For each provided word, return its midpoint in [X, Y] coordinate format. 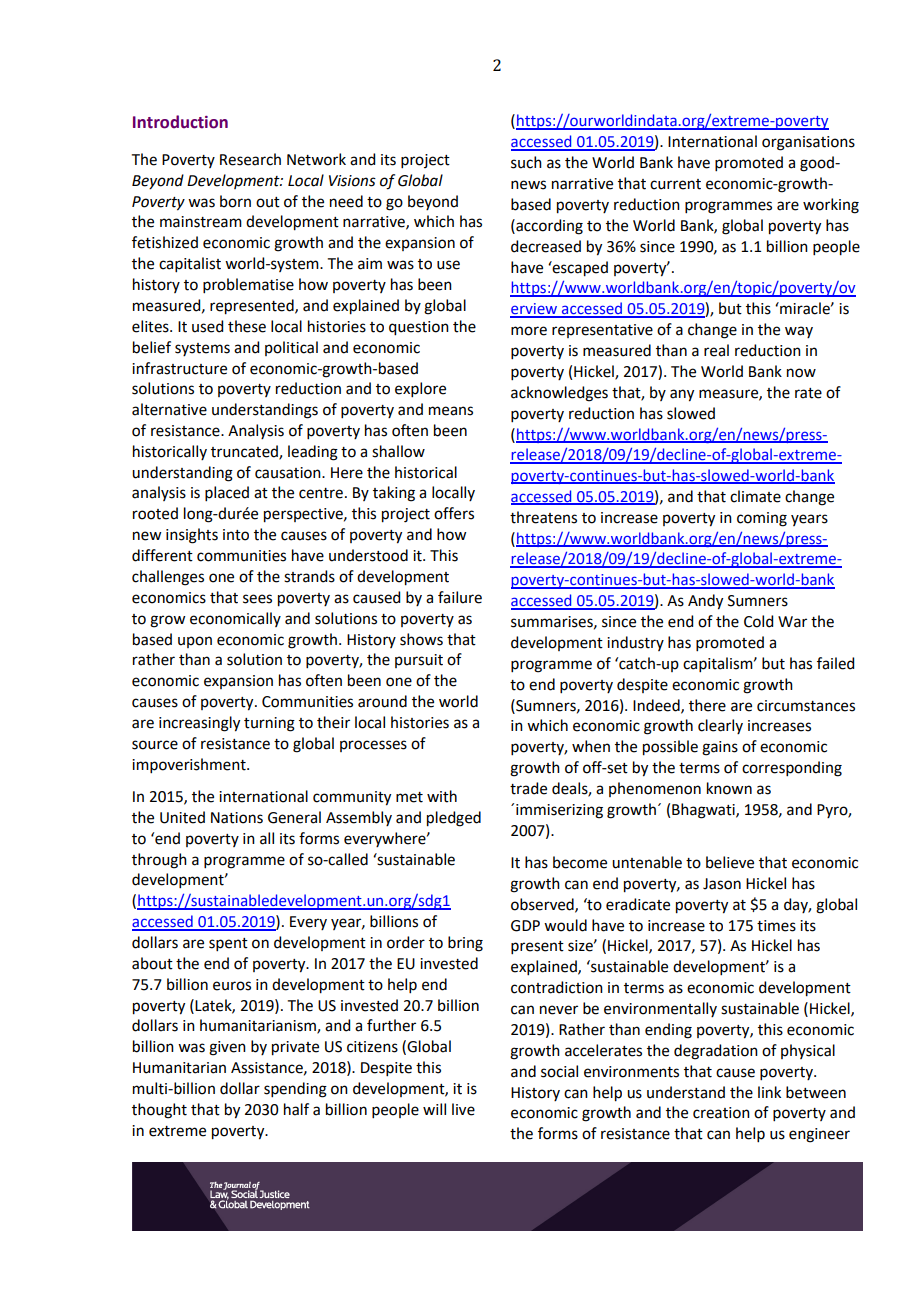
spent [228, 944]
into [236, 535]
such [526, 162]
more [529, 331]
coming [762, 519]
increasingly [199, 724]
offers [454, 513]
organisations [808, 143]
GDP [525, 926]
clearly [720, 726]
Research [250, 159]
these [247, 326]
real [716, 350]
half [296, 1109]
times [776, 926]
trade [528, 788]
